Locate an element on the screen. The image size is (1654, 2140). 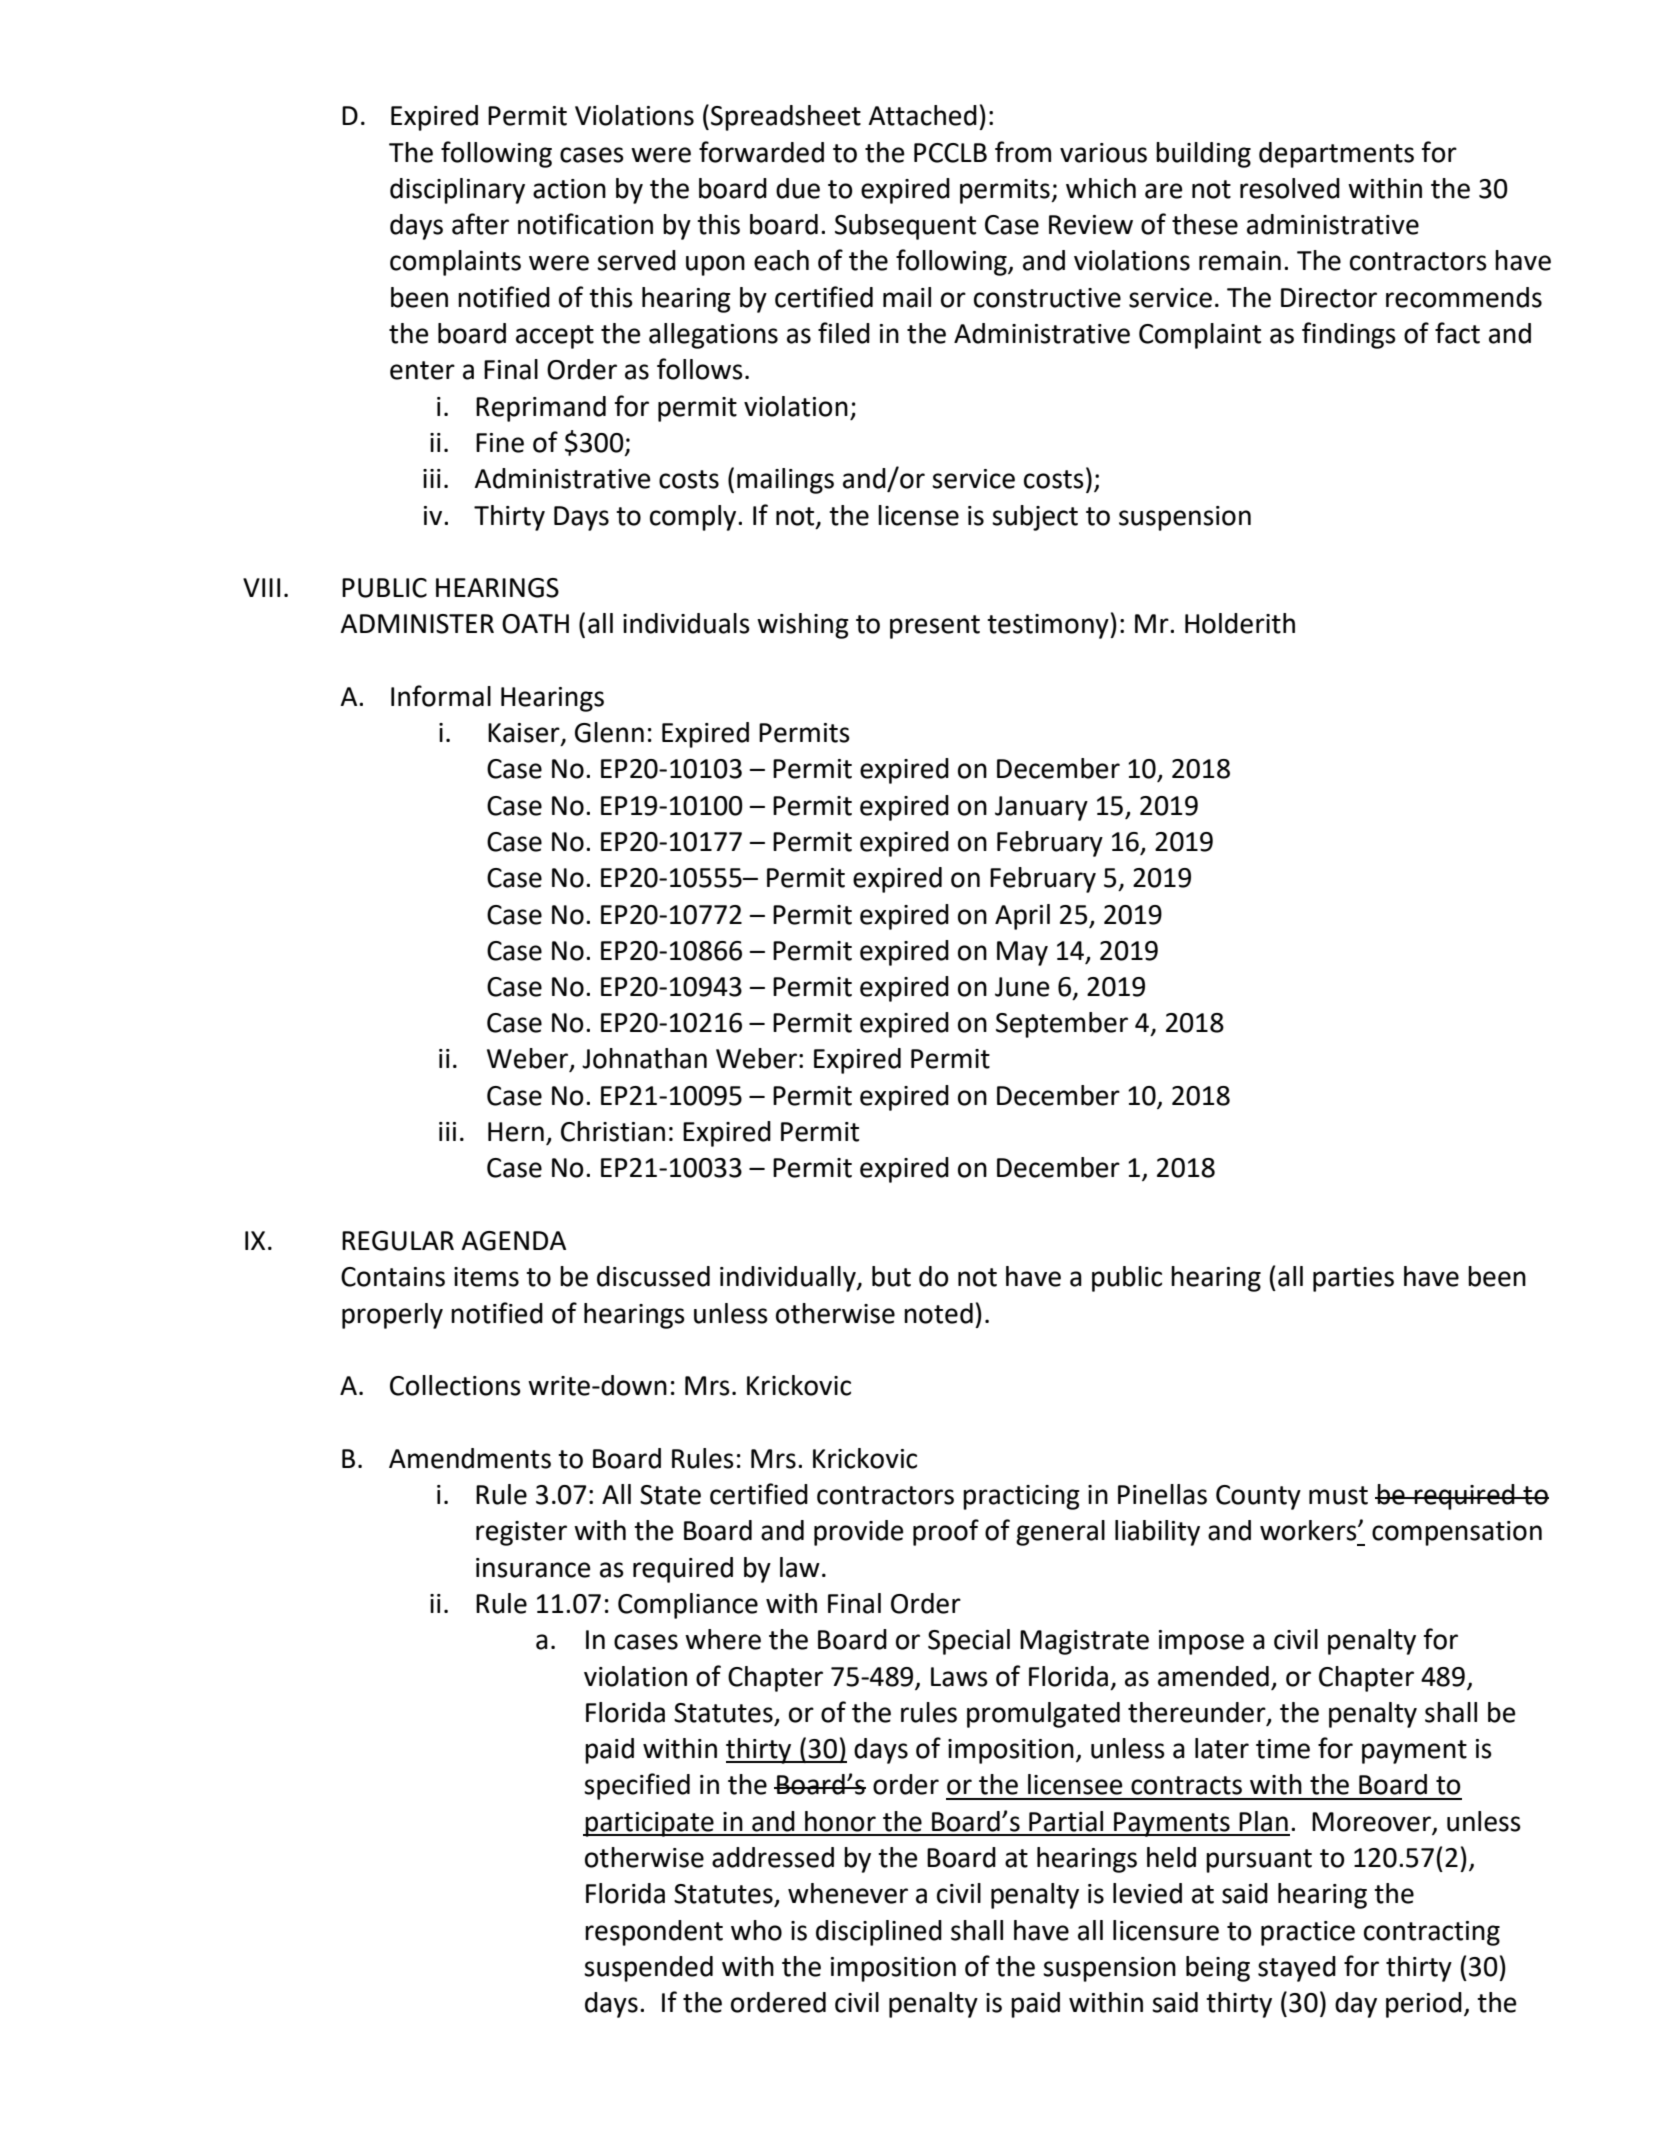
January is located at coordinates (1041, 808).
